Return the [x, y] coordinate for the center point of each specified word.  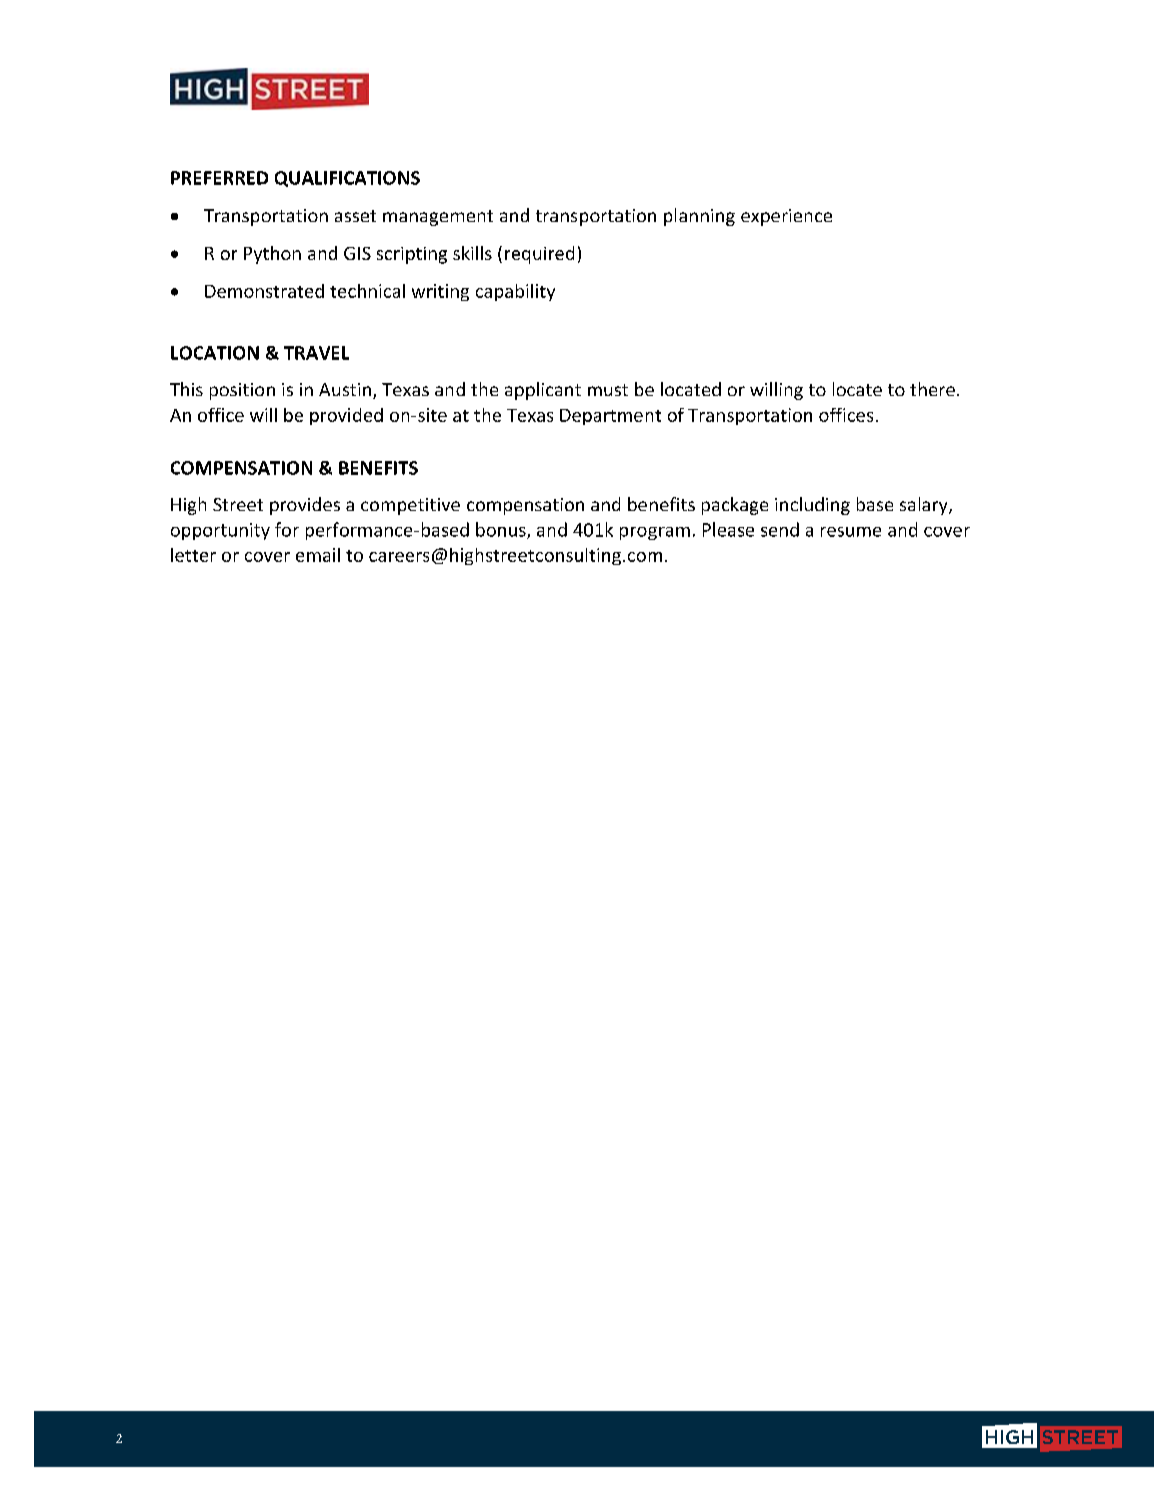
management [438, 218]
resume [851, 532]
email [318, 555]
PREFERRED [219, 178]
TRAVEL [316, 353]
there [932, 389]
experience [786, 217]
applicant [543, 391]
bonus [502, 530]
